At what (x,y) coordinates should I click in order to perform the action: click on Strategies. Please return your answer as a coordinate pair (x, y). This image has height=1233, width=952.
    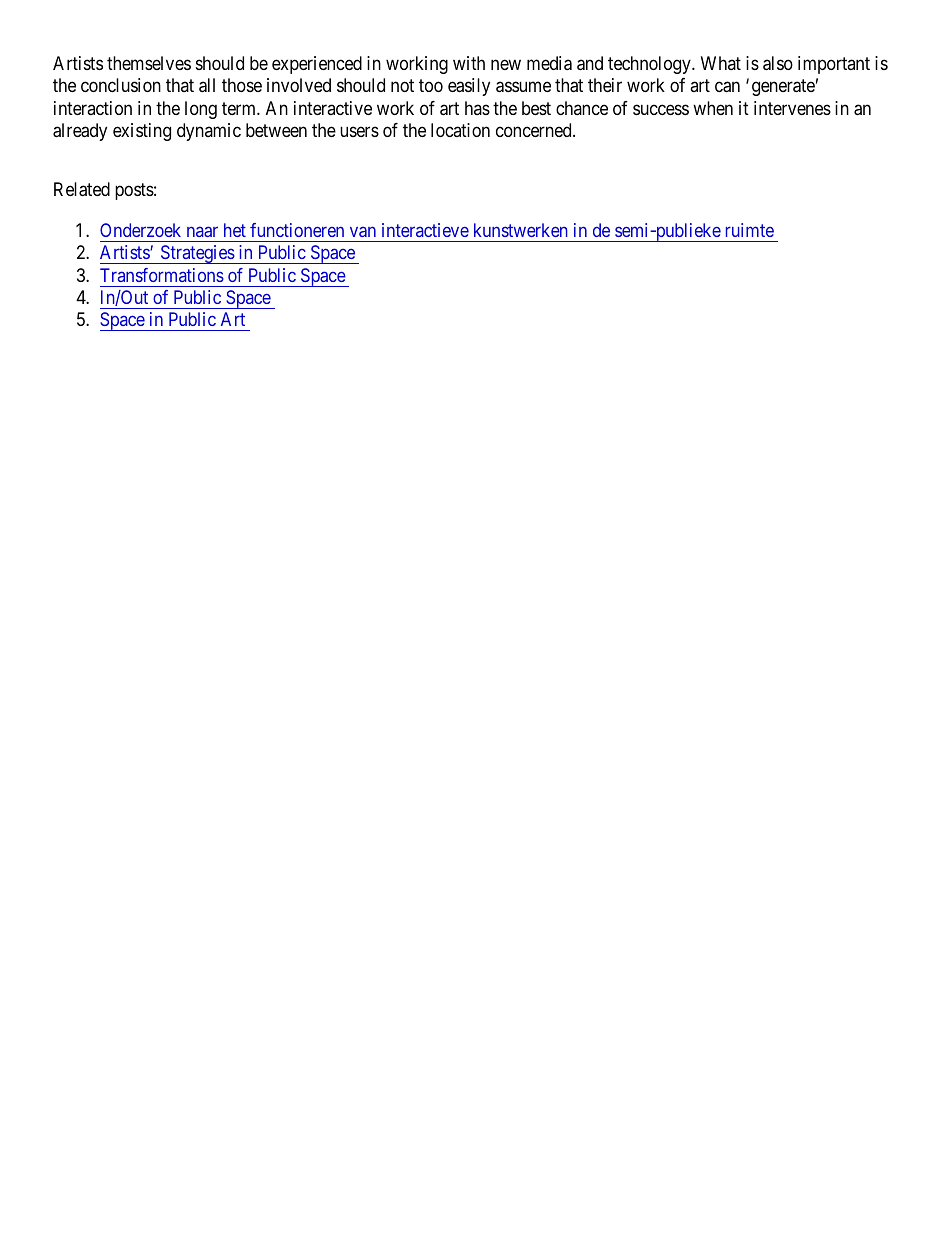
    Looking at the image, I should click on (197, 254).
